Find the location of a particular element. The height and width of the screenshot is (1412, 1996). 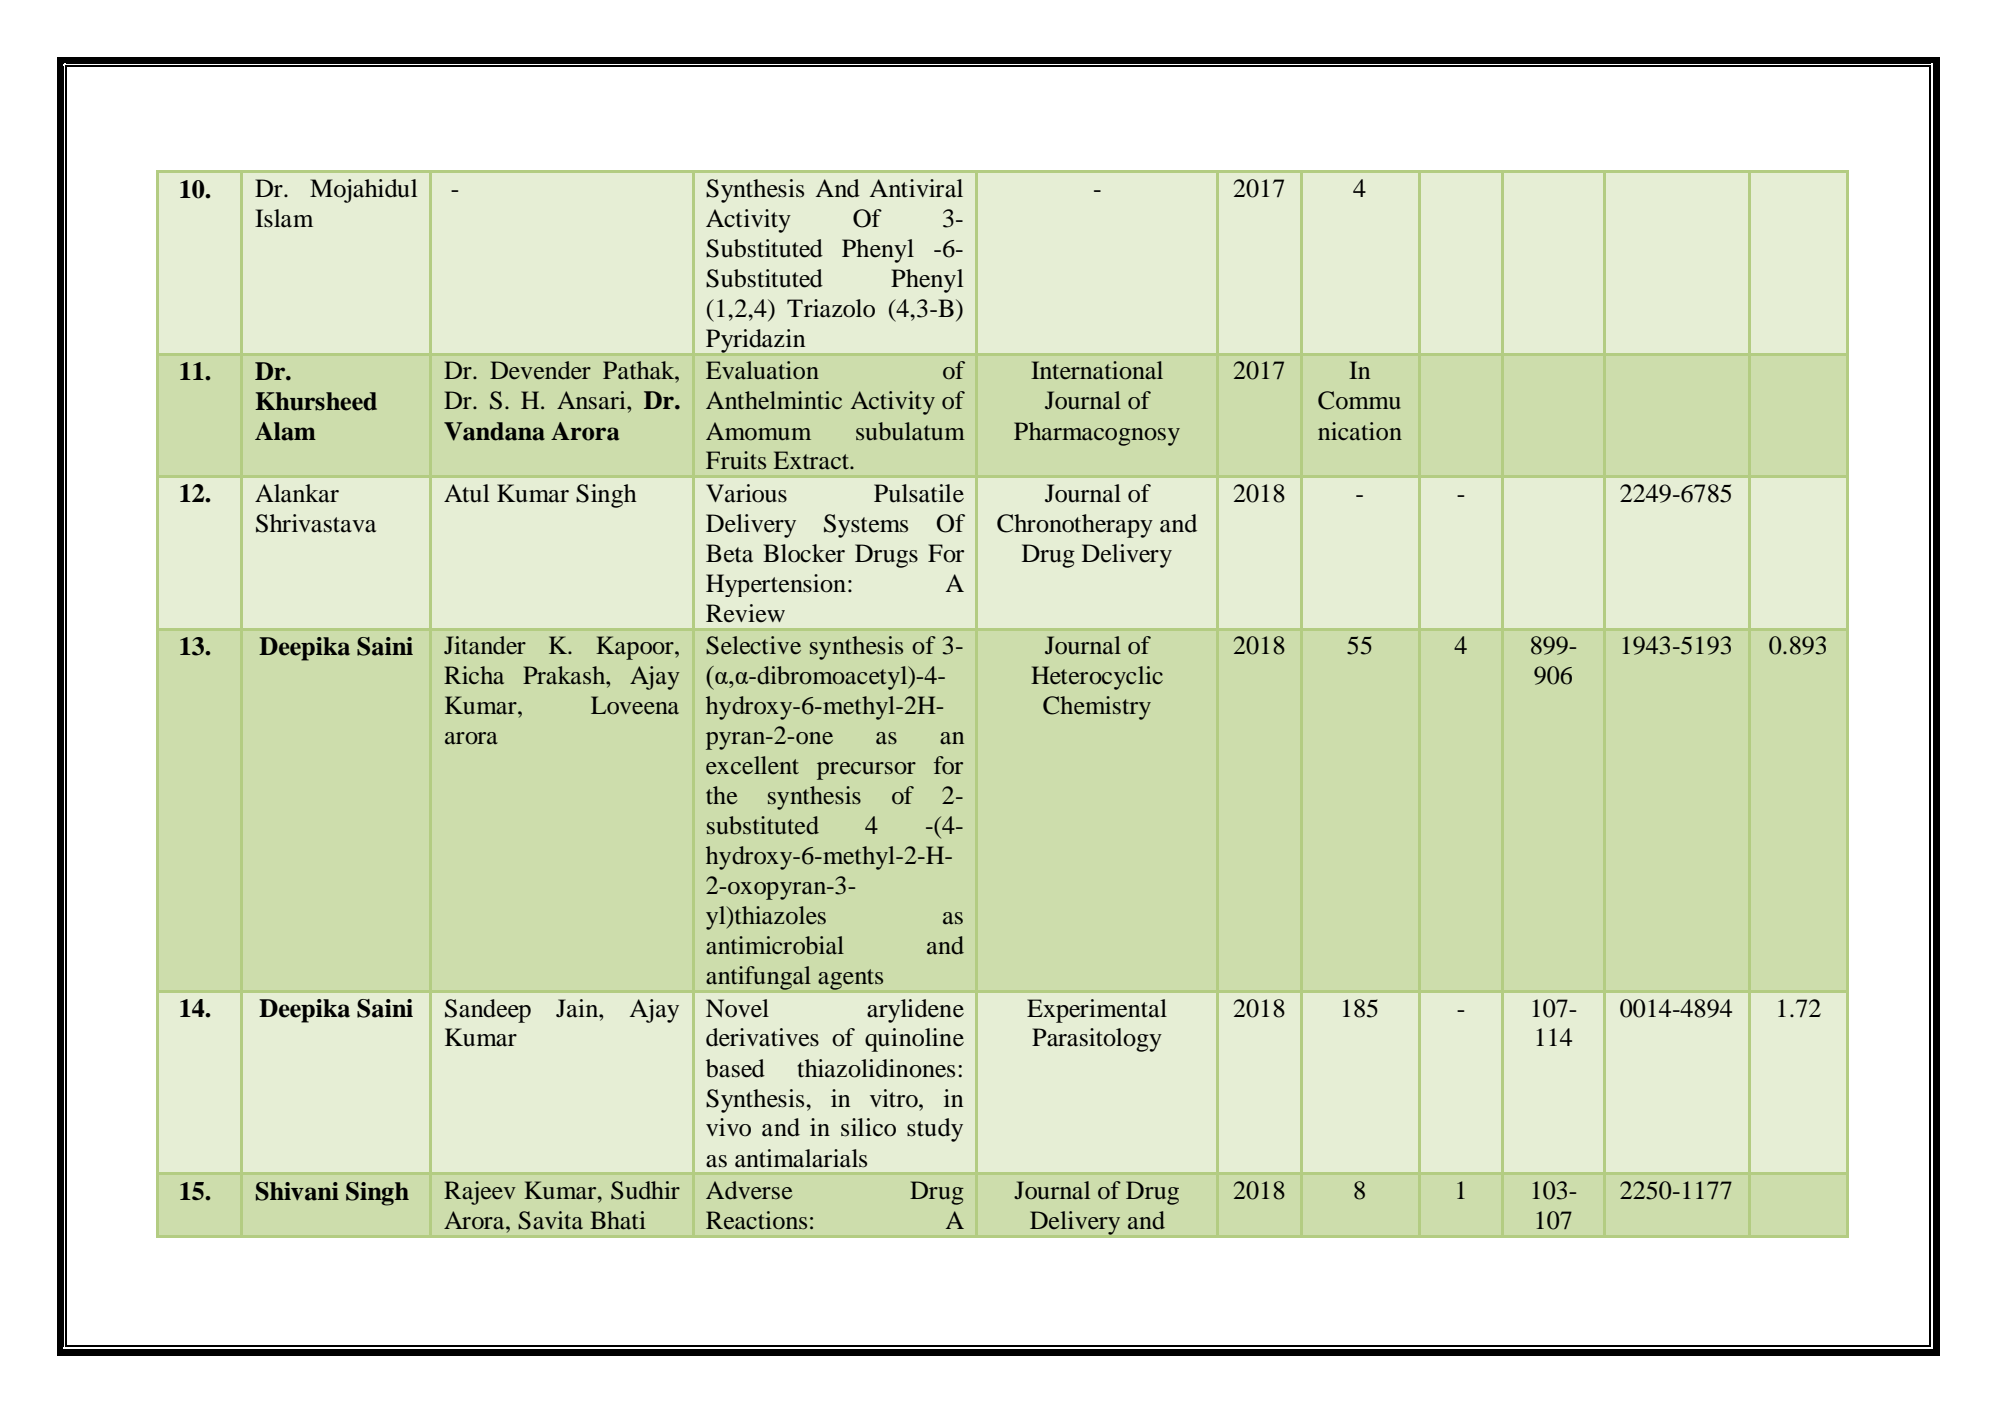

Islam is located at coordinates (284, 218).
